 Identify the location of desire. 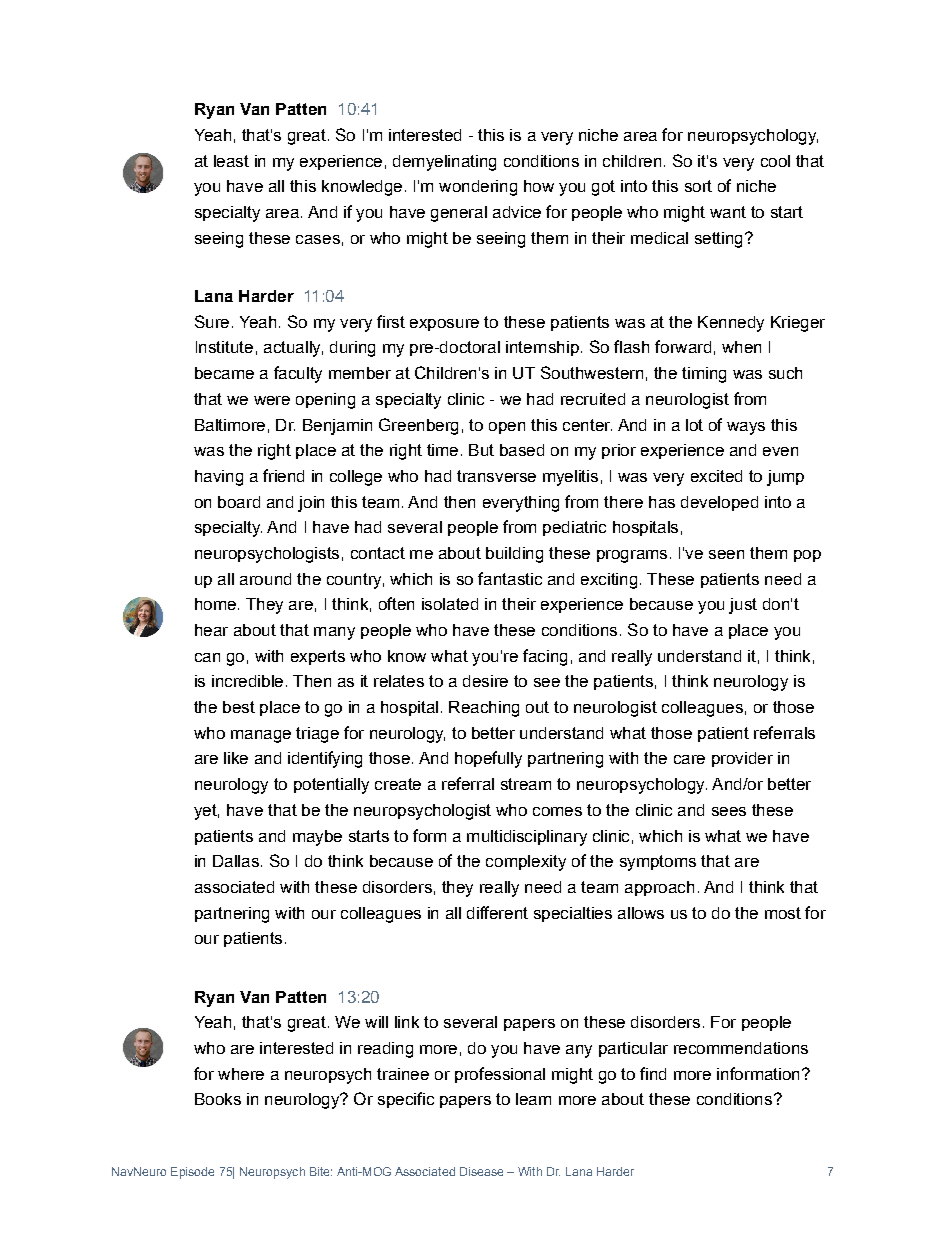
(485, 681).
